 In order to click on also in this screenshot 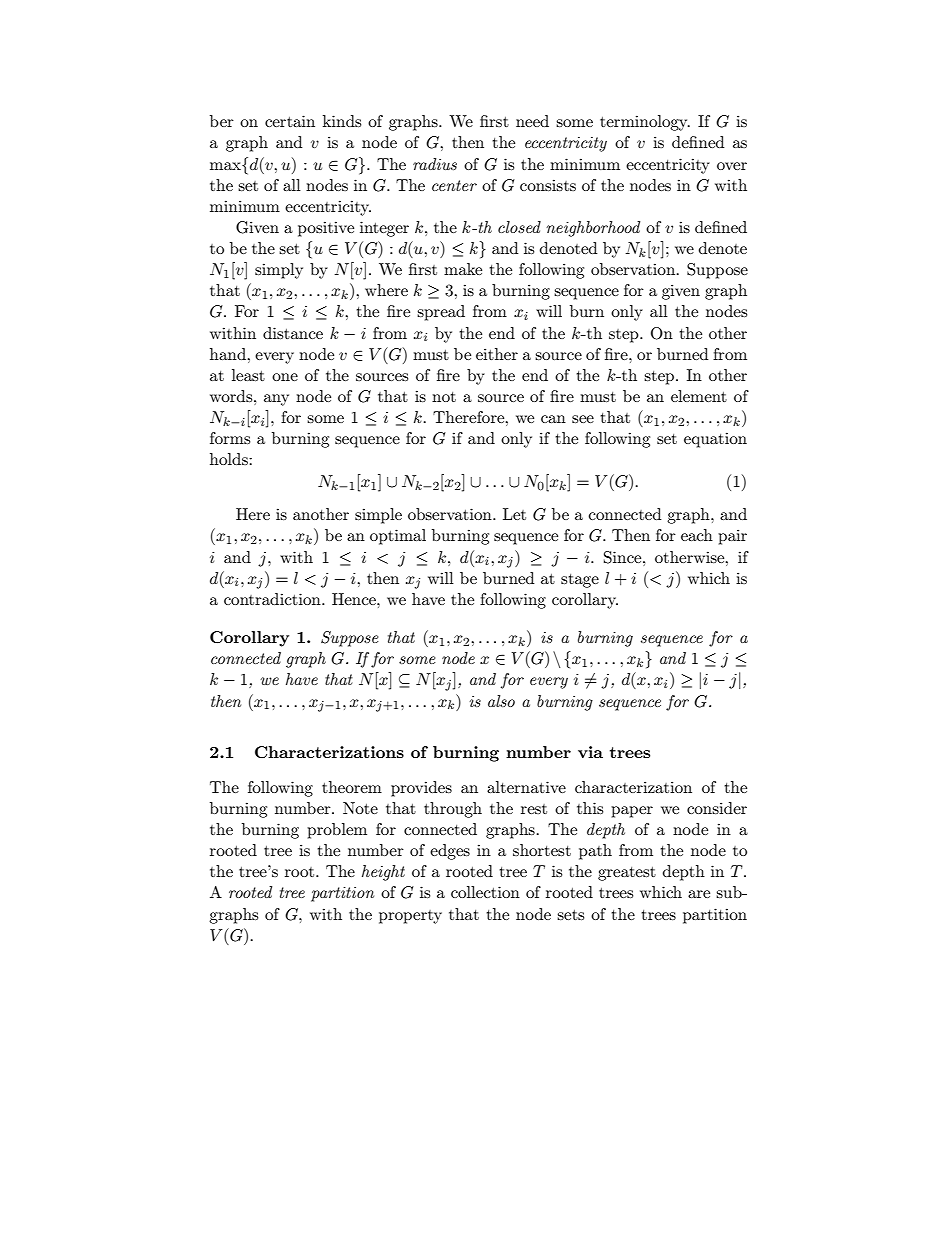, I will do `click(501, 701)`.
